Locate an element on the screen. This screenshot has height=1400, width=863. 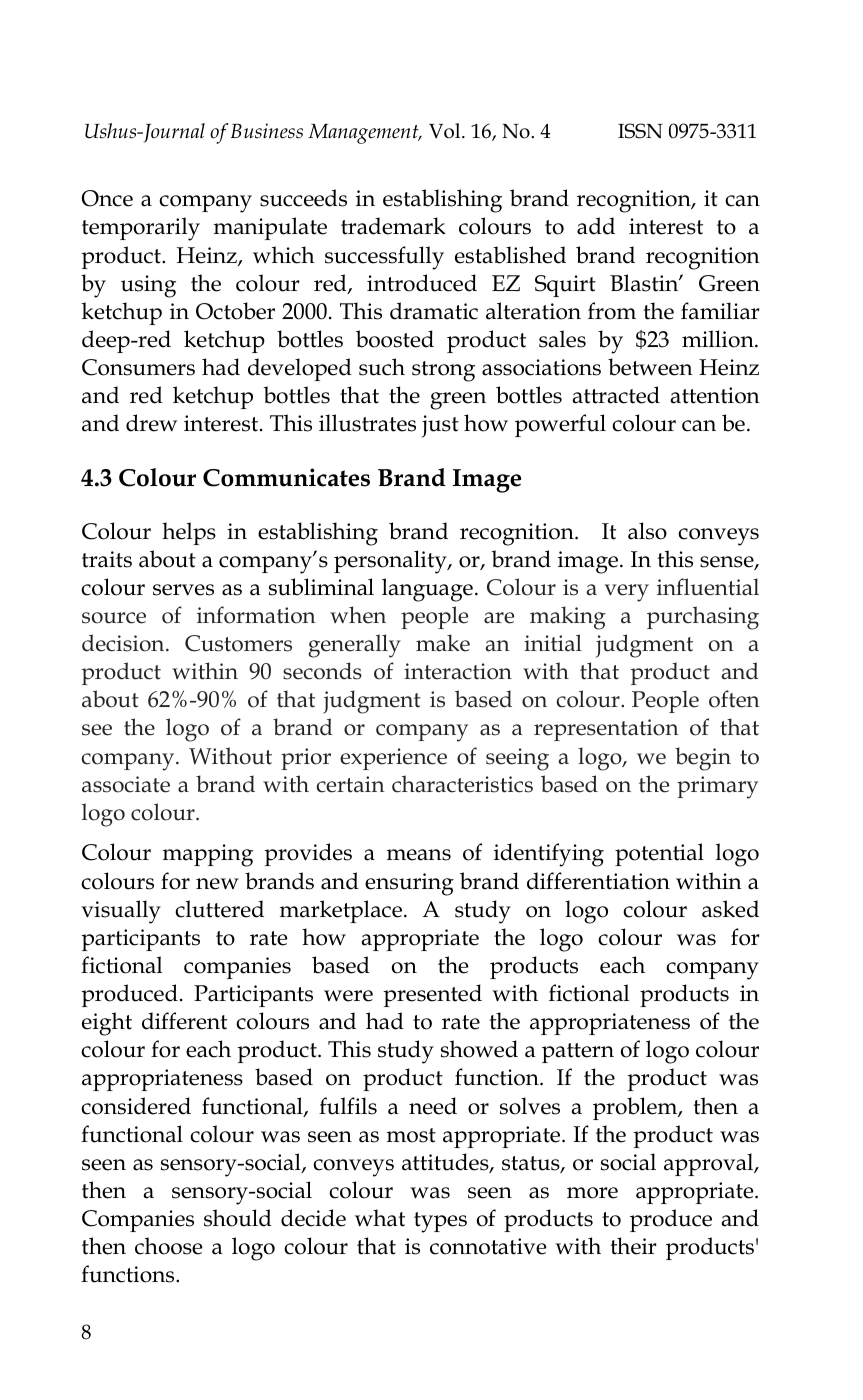
representation is located at coordinates (606, 730).
